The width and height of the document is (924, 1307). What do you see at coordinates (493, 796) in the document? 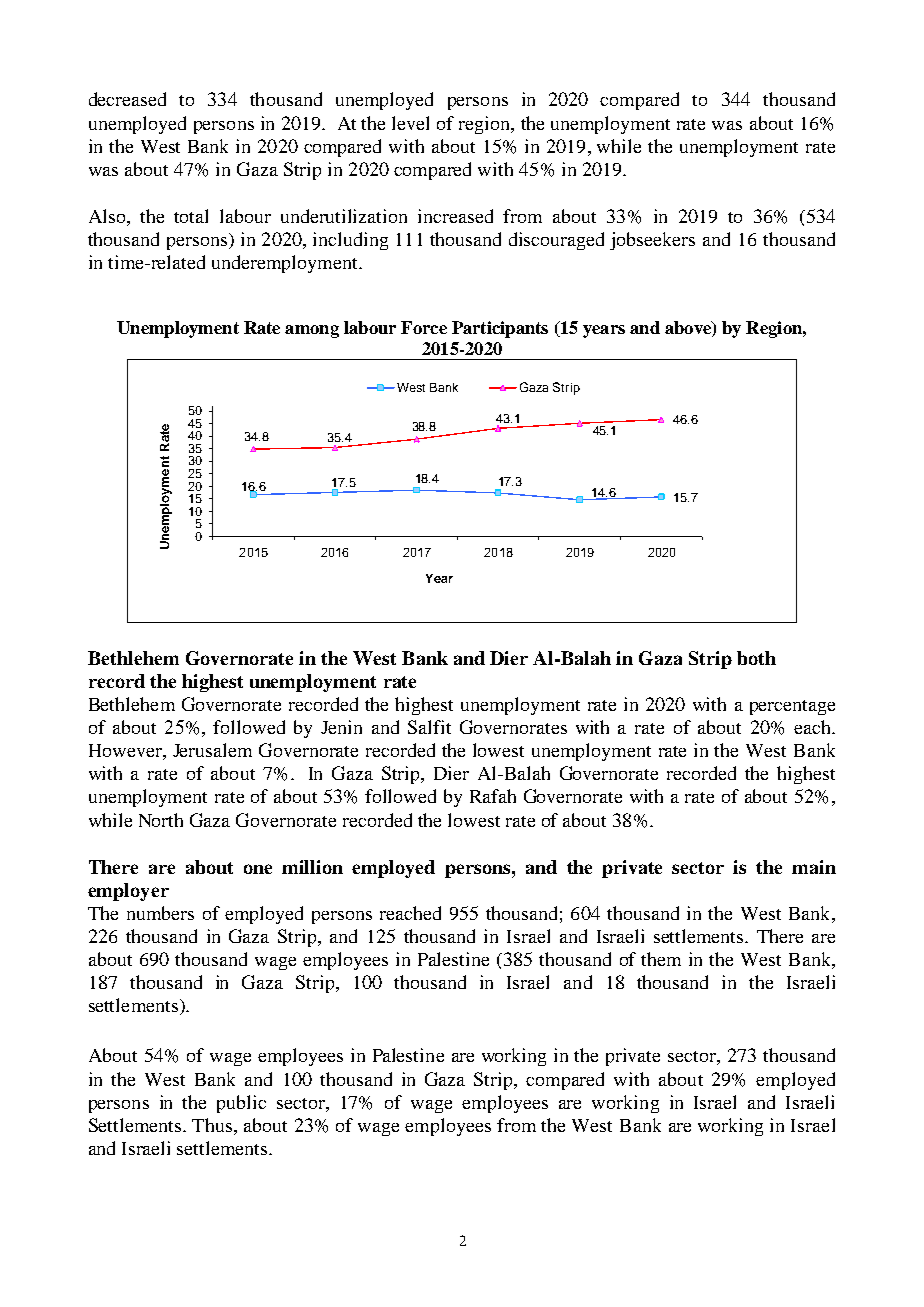
I see `Rafah` at bounding box center [493, 796].
